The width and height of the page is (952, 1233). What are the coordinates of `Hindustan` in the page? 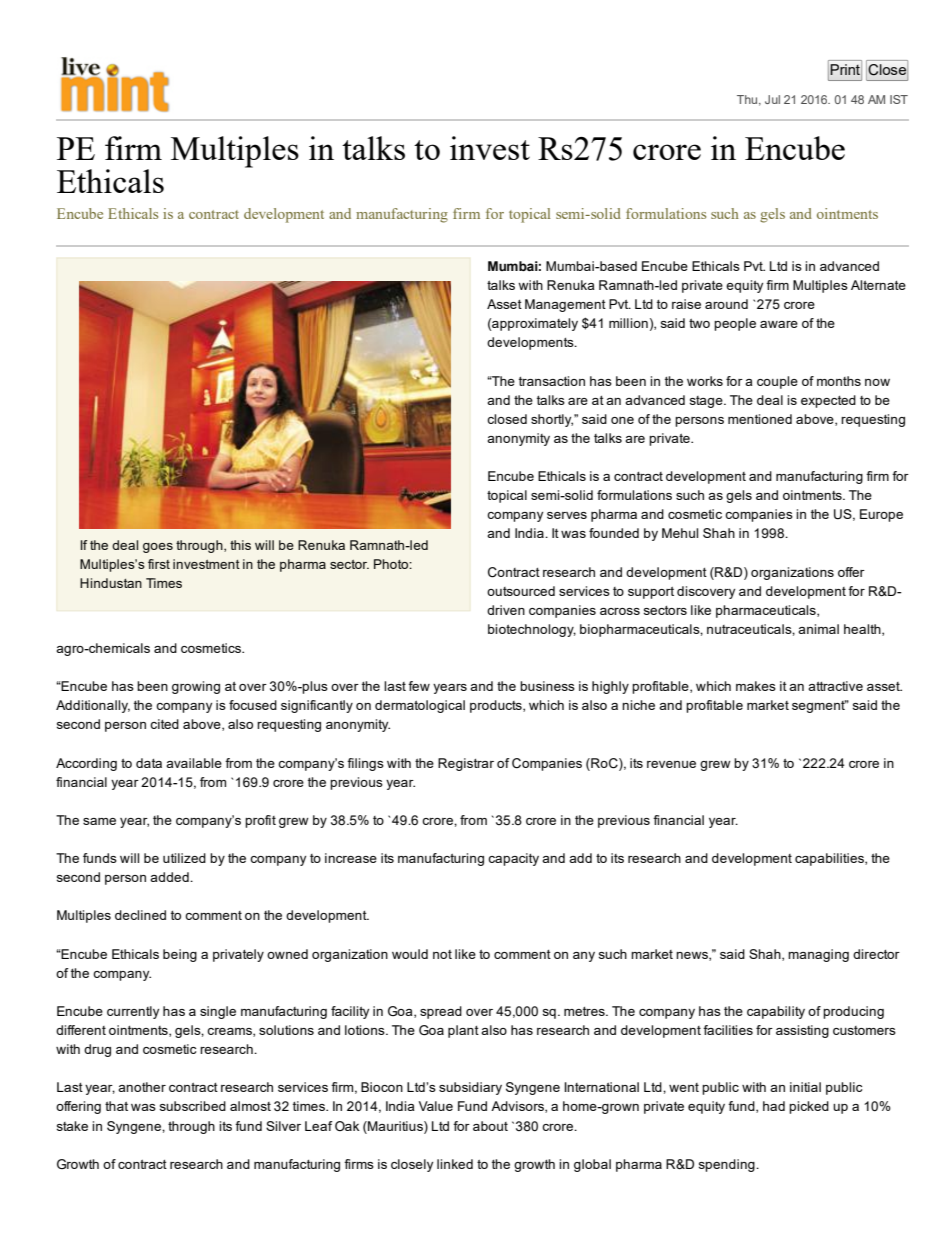 It's located at (111, 583).
